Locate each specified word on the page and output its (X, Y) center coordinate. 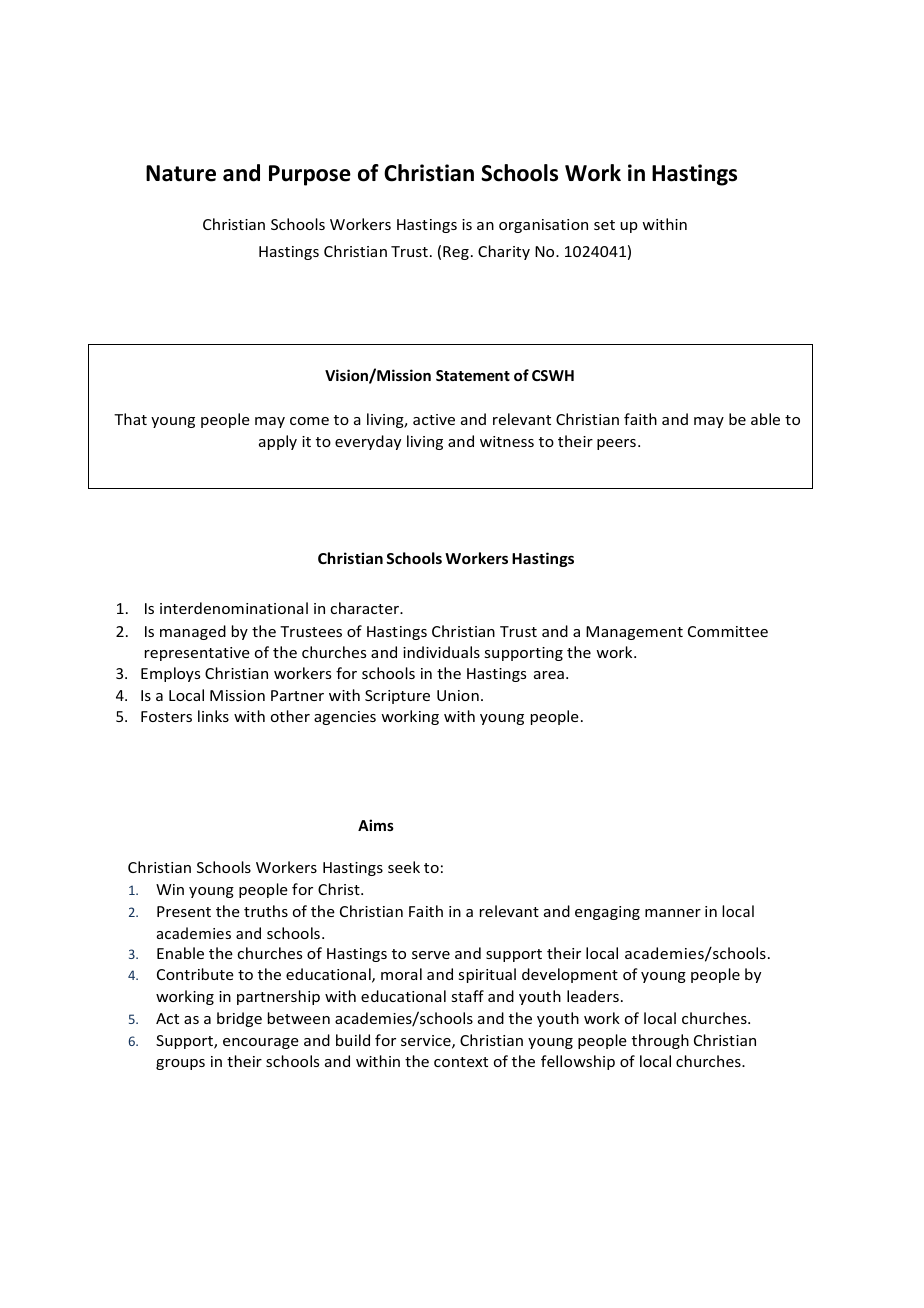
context (461, 1062)
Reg (456, 253)
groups (180, 1064)
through (660, 1041)
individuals (441, 652)
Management (634, 633)
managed (193, 632)
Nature (181, 173)
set (604, 225)
